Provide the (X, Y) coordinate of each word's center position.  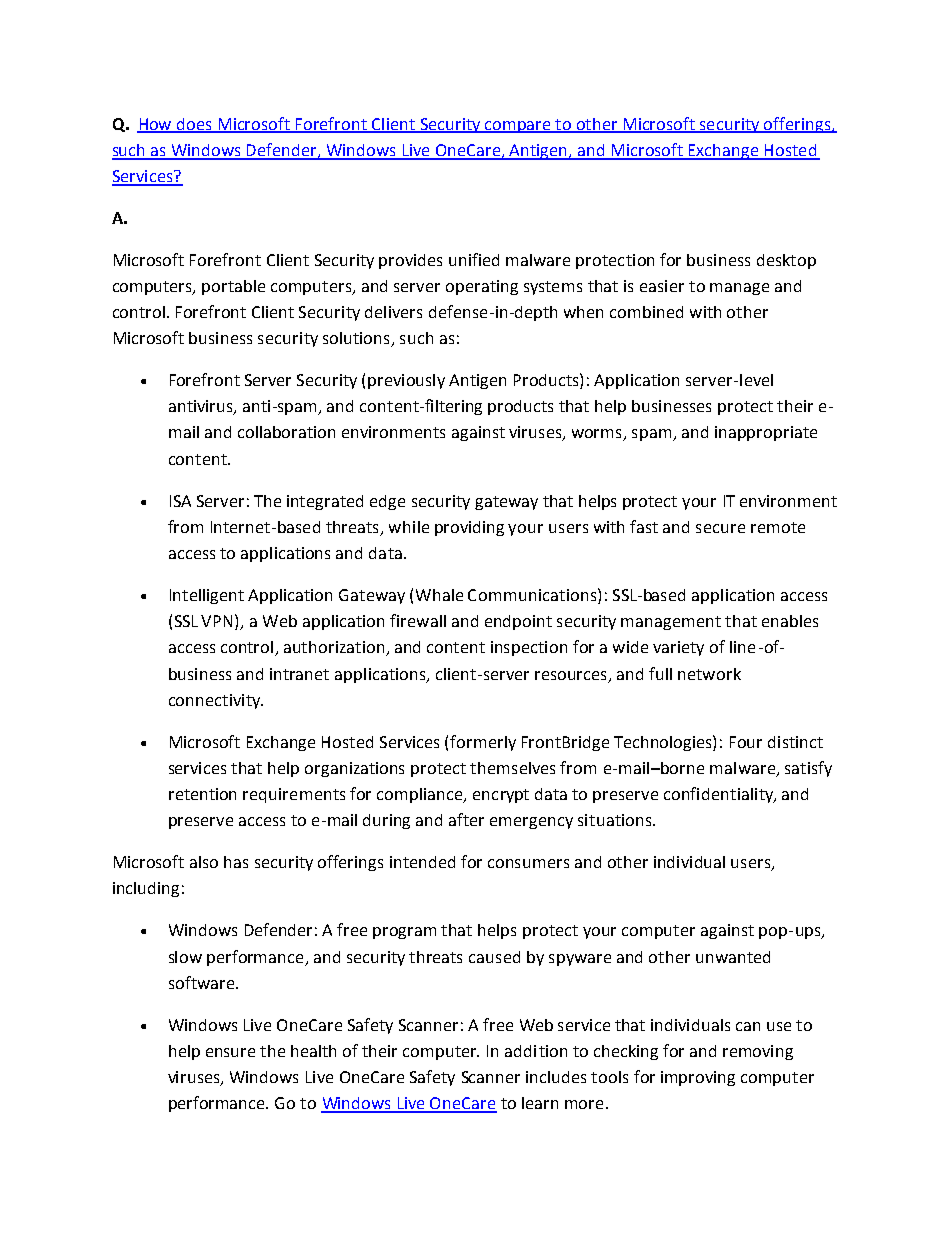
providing (469, 528)
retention (202, 794)
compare (518, 127)
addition (536, 1051)
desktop (786, 261)
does (194, 125)
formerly (483, 743)
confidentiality (720, 795)
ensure (230, 1052)
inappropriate (766, 433)
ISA (180, 501)
